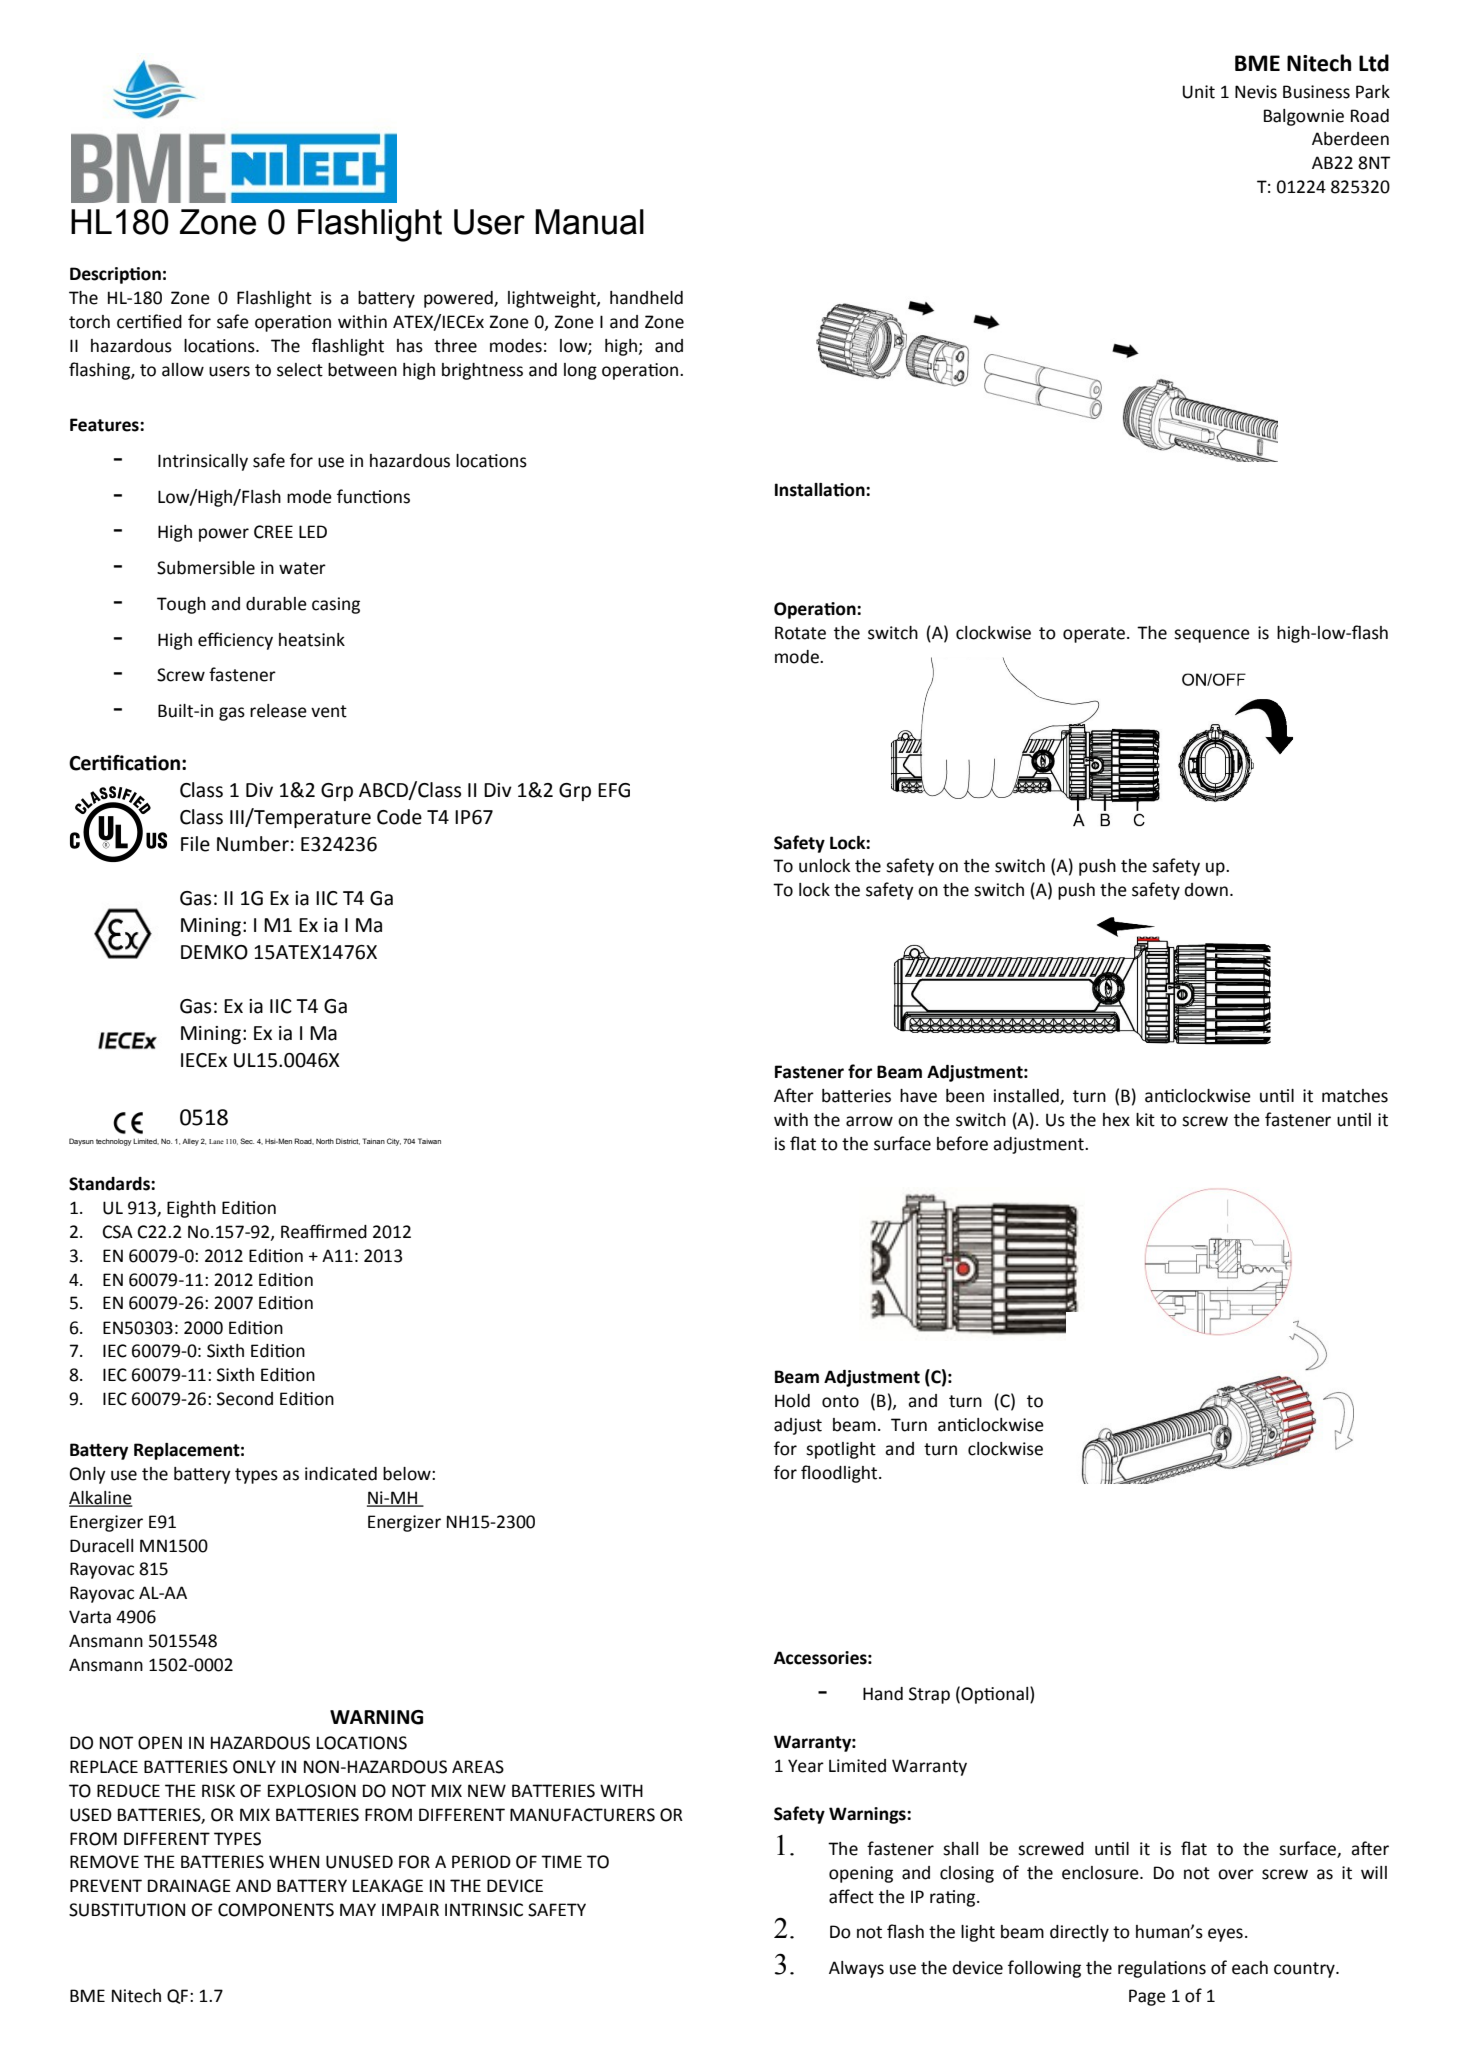 The width and height of the page is (1458, 2064). I want to click on Manual, so click(589, 222).
